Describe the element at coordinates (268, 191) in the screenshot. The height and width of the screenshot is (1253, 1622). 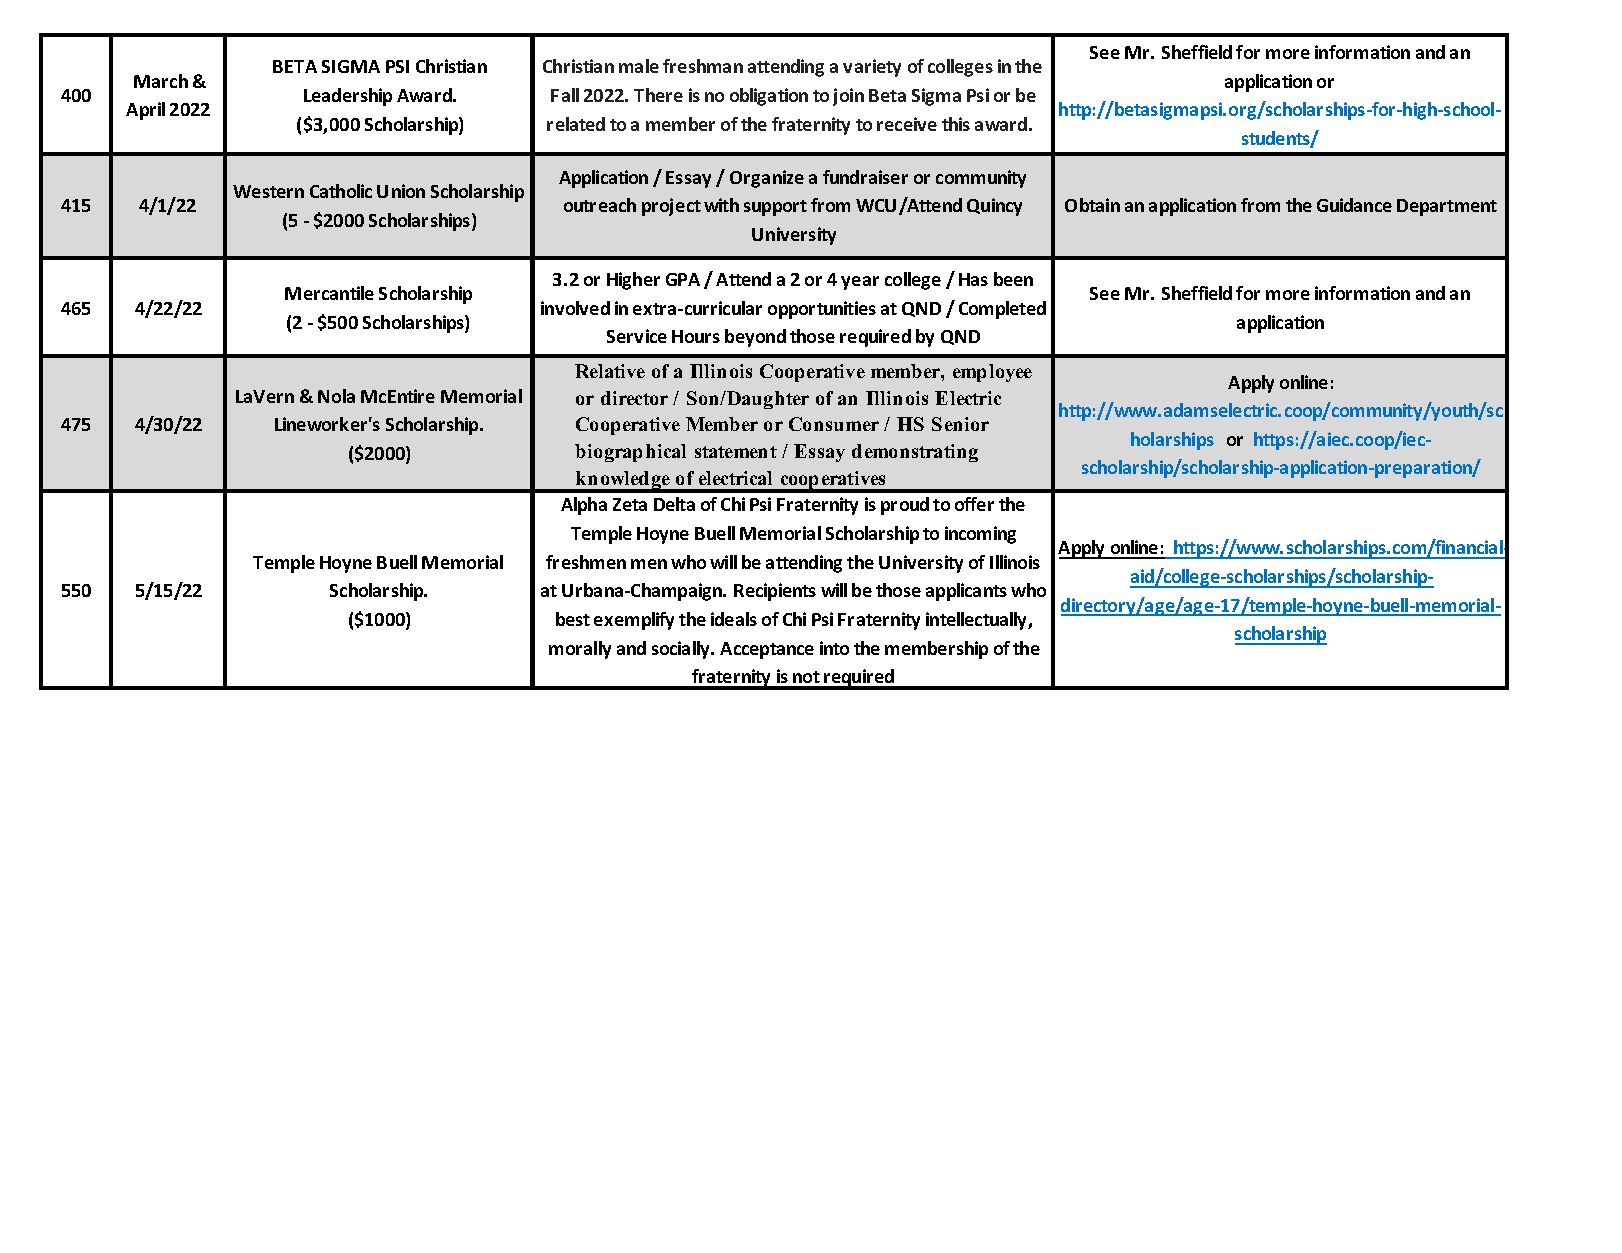
I see `Western` at that location.
